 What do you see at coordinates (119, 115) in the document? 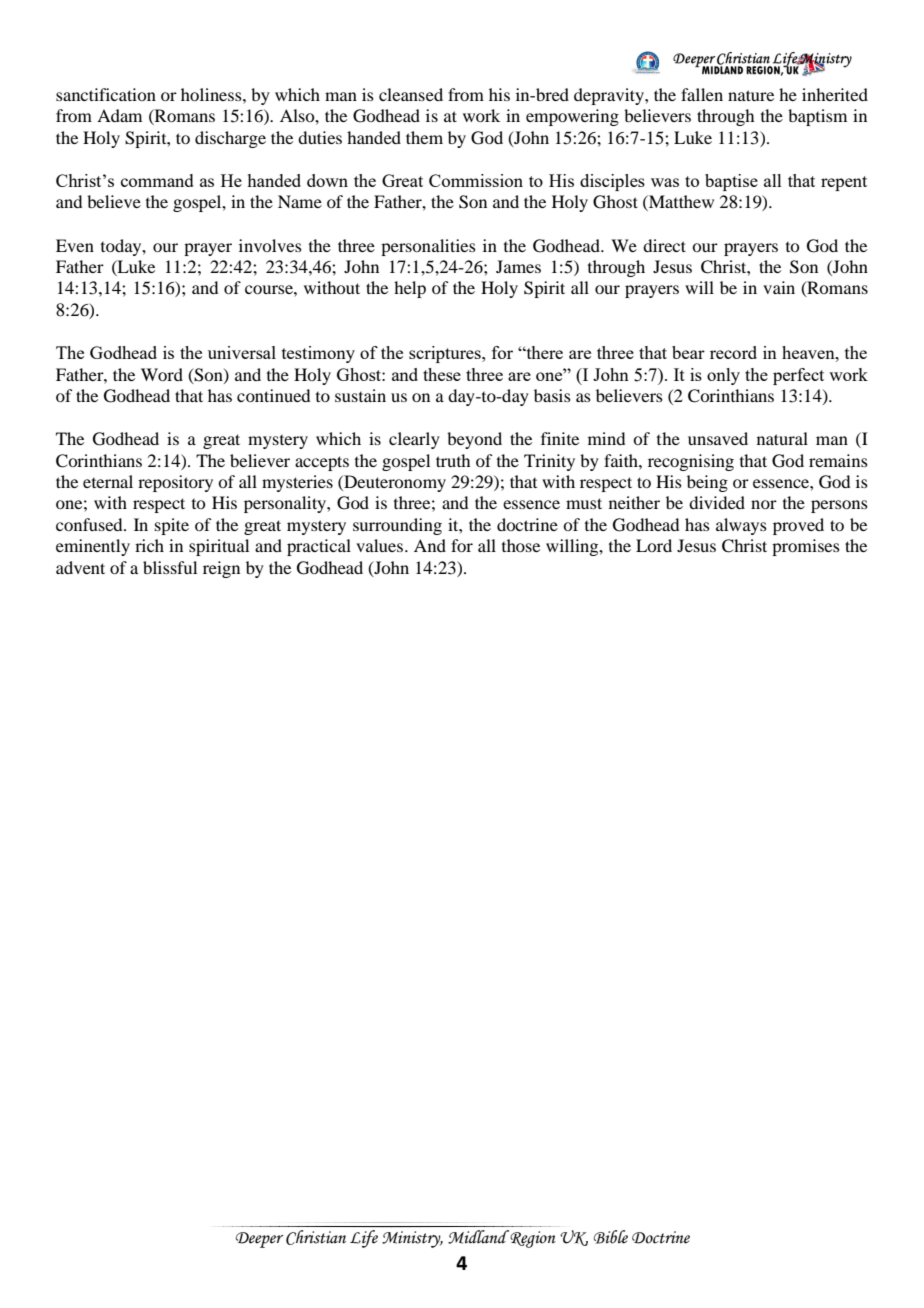
I see `Adam` at bounding box center [119, 115].
